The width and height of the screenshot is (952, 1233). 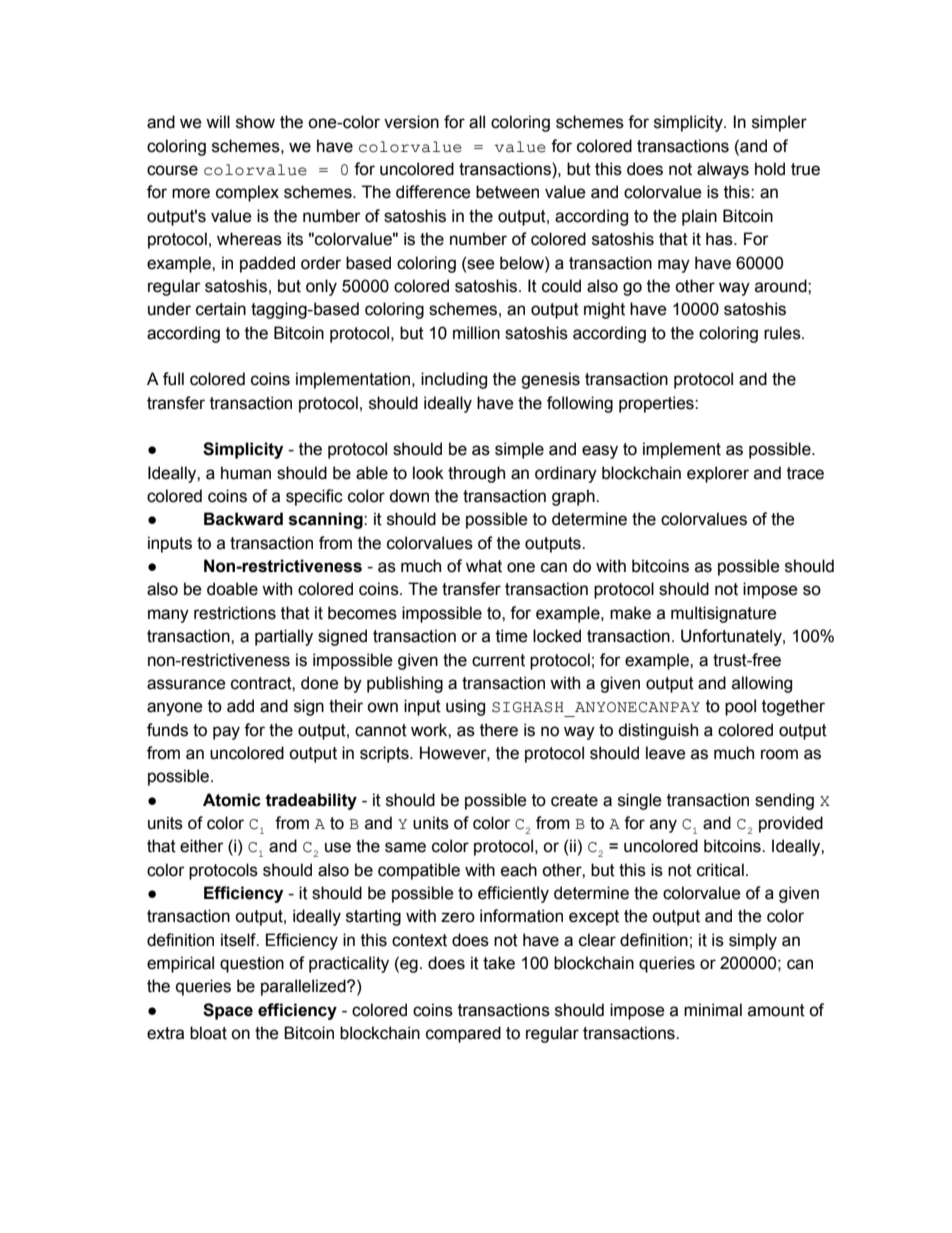 What do you see at coordinates (463, 1034) in the screenshot?
I see `compared` at bounding box center [463, 1034].
